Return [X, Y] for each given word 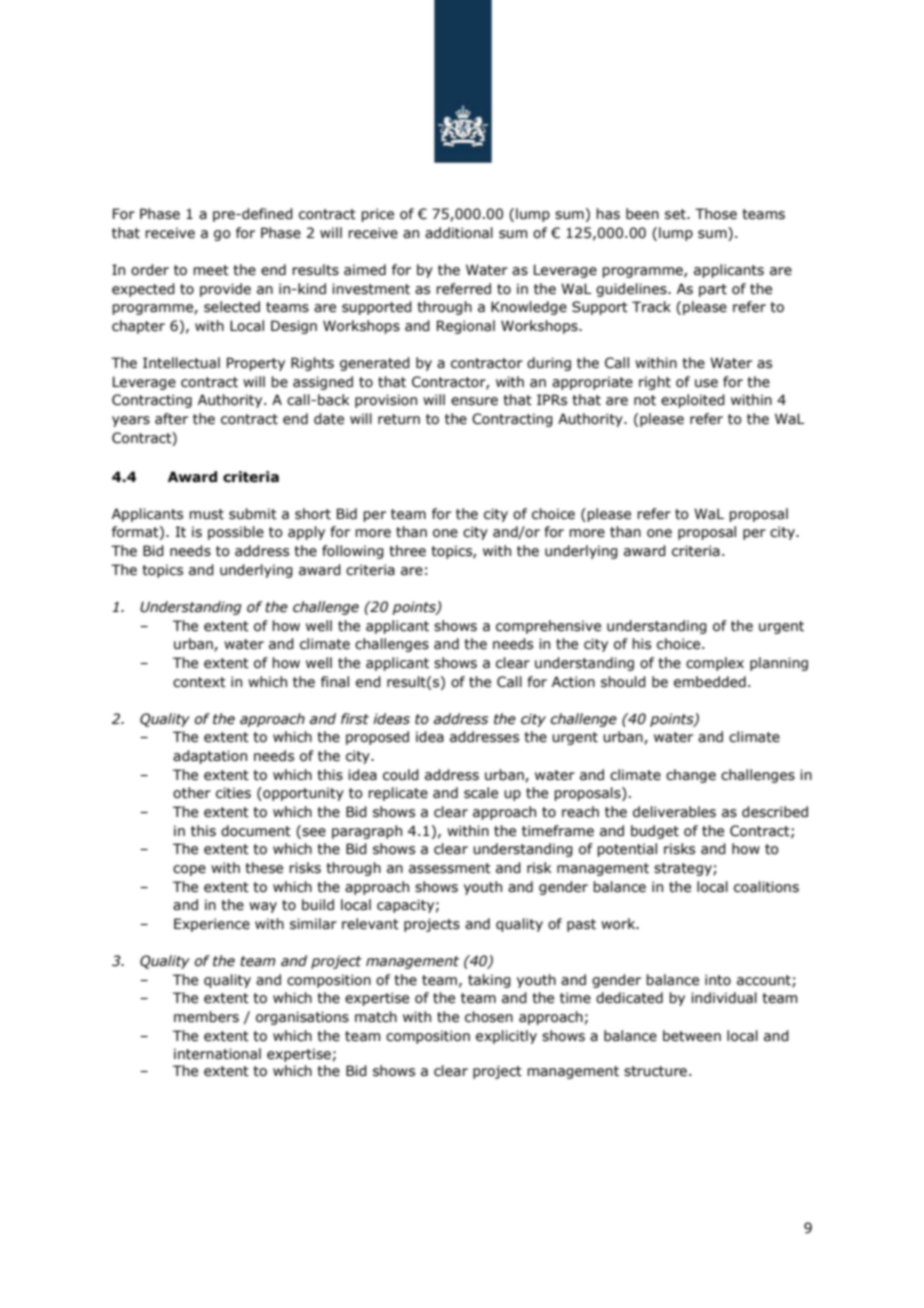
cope [189, 870]
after [171, 419]
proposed [377, 738]
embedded [710, 682]
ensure [474, 401]
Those [716, 214]
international [217, 1054]
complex [715, 664]
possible [236, 533]
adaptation [210, 757]
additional [459, 233]
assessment [450, 868]
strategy [684, 869]
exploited [693, 401]
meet [211, 270]
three [407, 551]
